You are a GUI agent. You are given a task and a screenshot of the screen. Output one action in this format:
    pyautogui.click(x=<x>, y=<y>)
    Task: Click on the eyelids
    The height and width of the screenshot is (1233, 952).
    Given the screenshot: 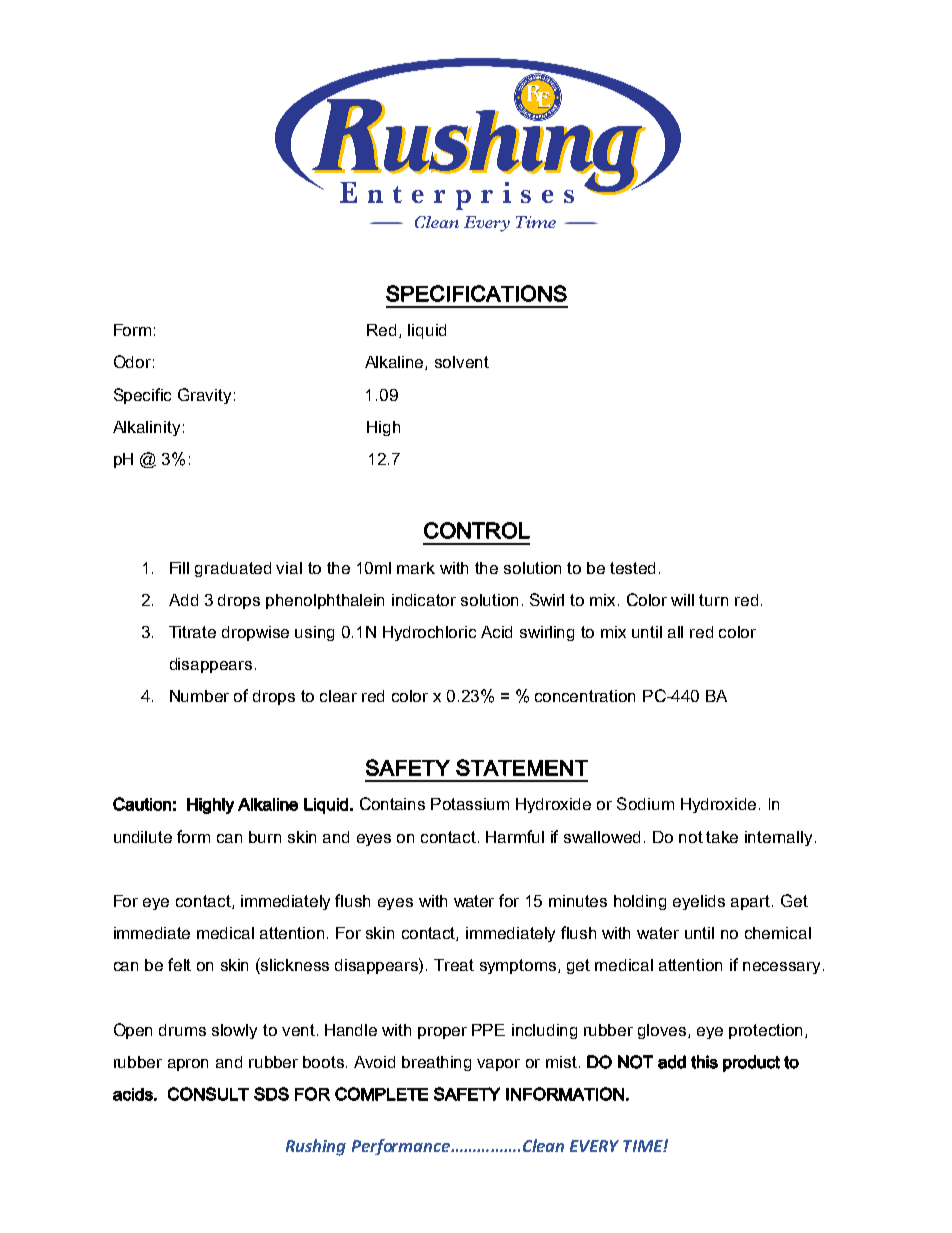 What is the action you would take?
    pyautogui.click(x=699, y=902)
